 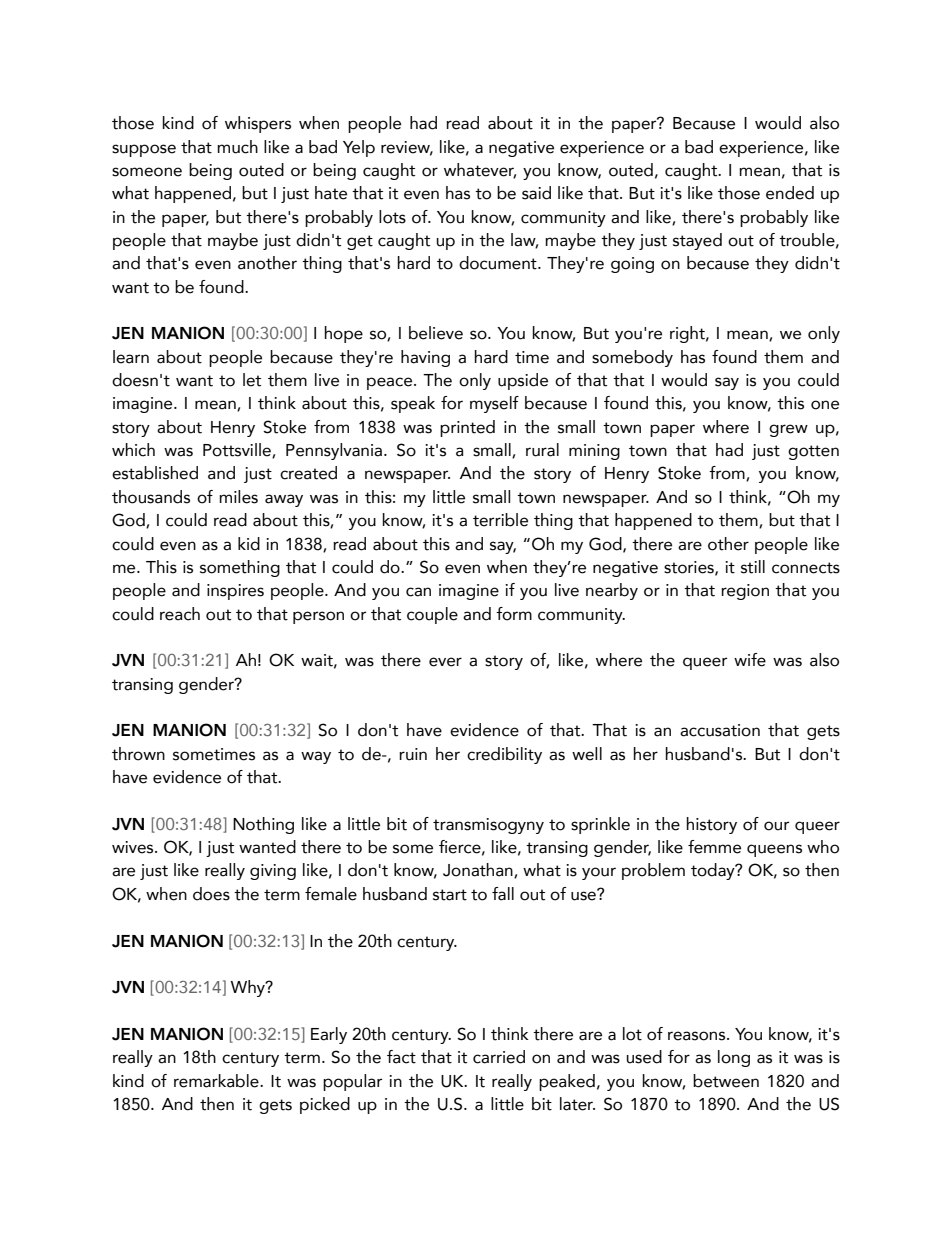 I want to click on remarkable, so click(x=217, y=1081).
